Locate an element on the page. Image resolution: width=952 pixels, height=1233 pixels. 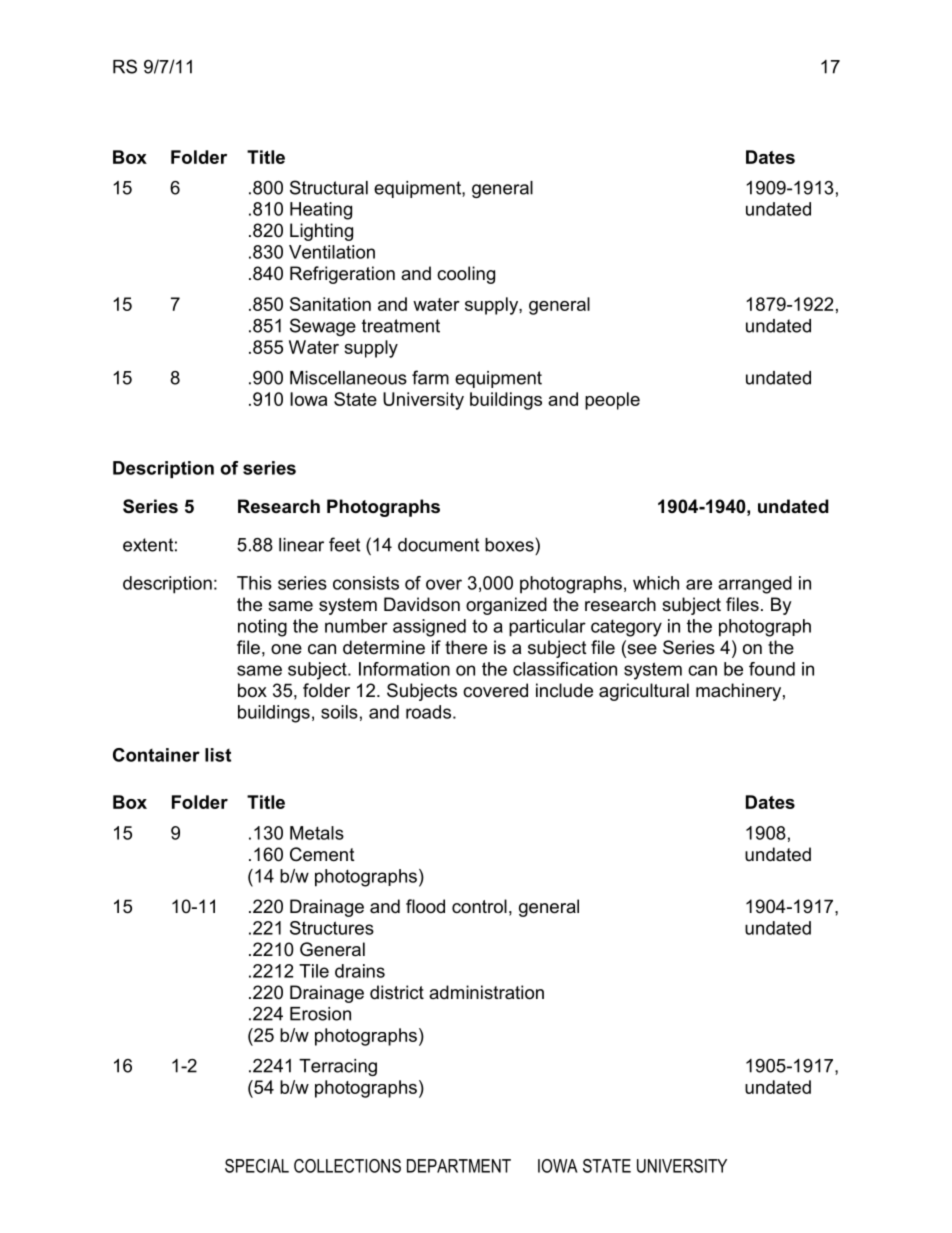
SPECIAL is located at coordinates (257, 1166).
